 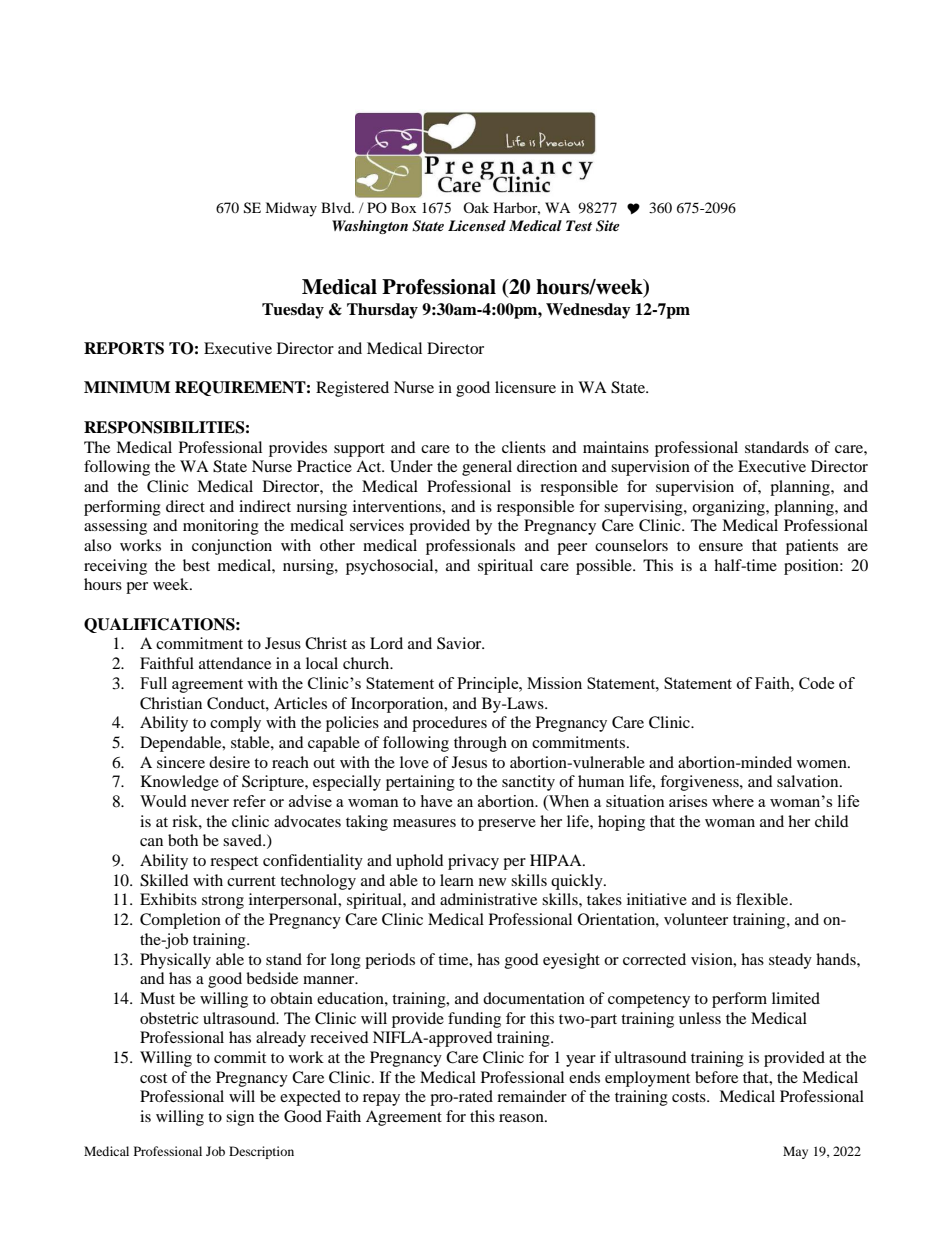 What do you see at coordinates (616, 447) in the screenshot?
I see `maintains` at bounding box center [616, 447].
